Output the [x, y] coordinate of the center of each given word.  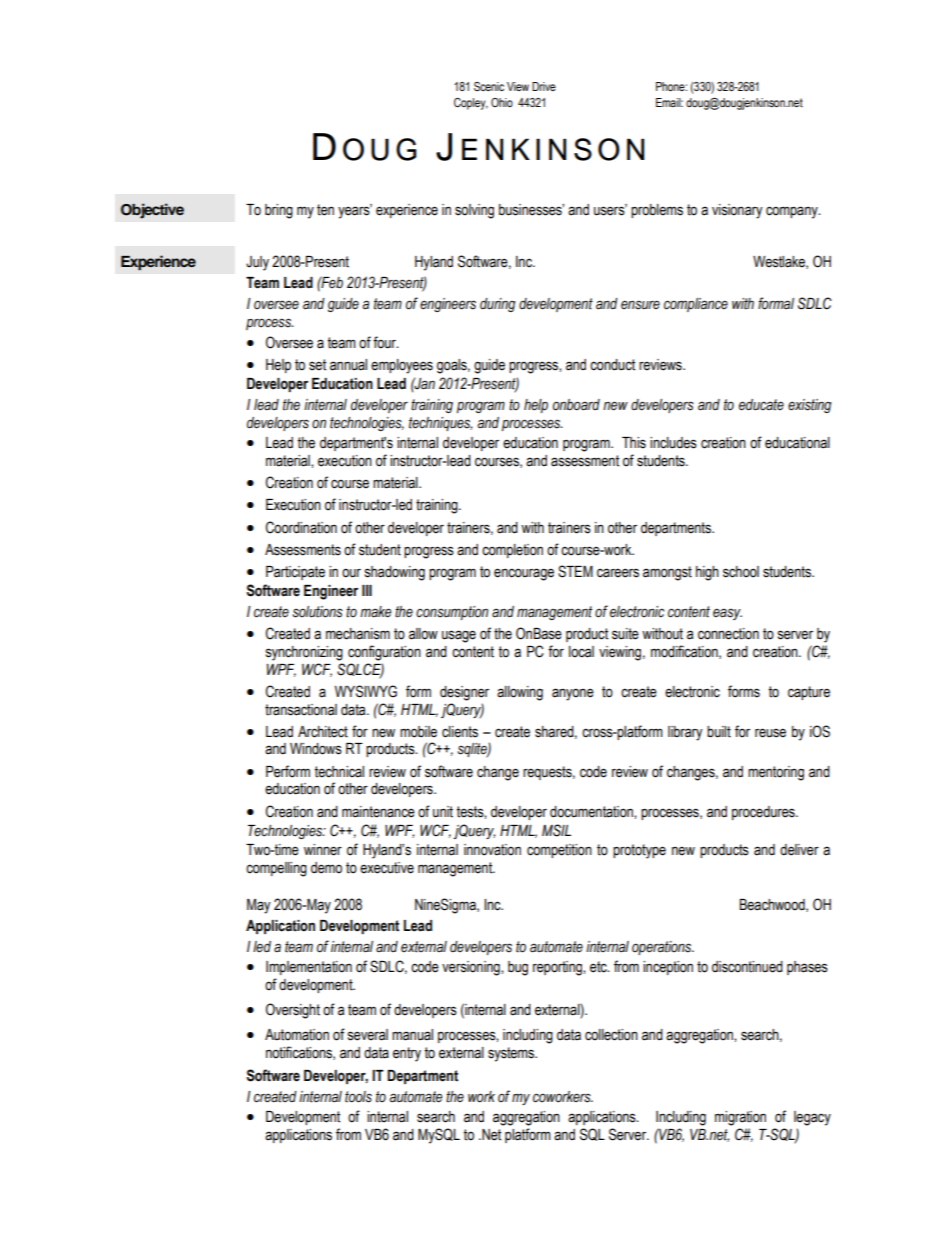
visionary [737, 211]
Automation [297, 1035]
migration [740, 1118]
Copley [471, 104]
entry [407, 1054]
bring [279, 211]
